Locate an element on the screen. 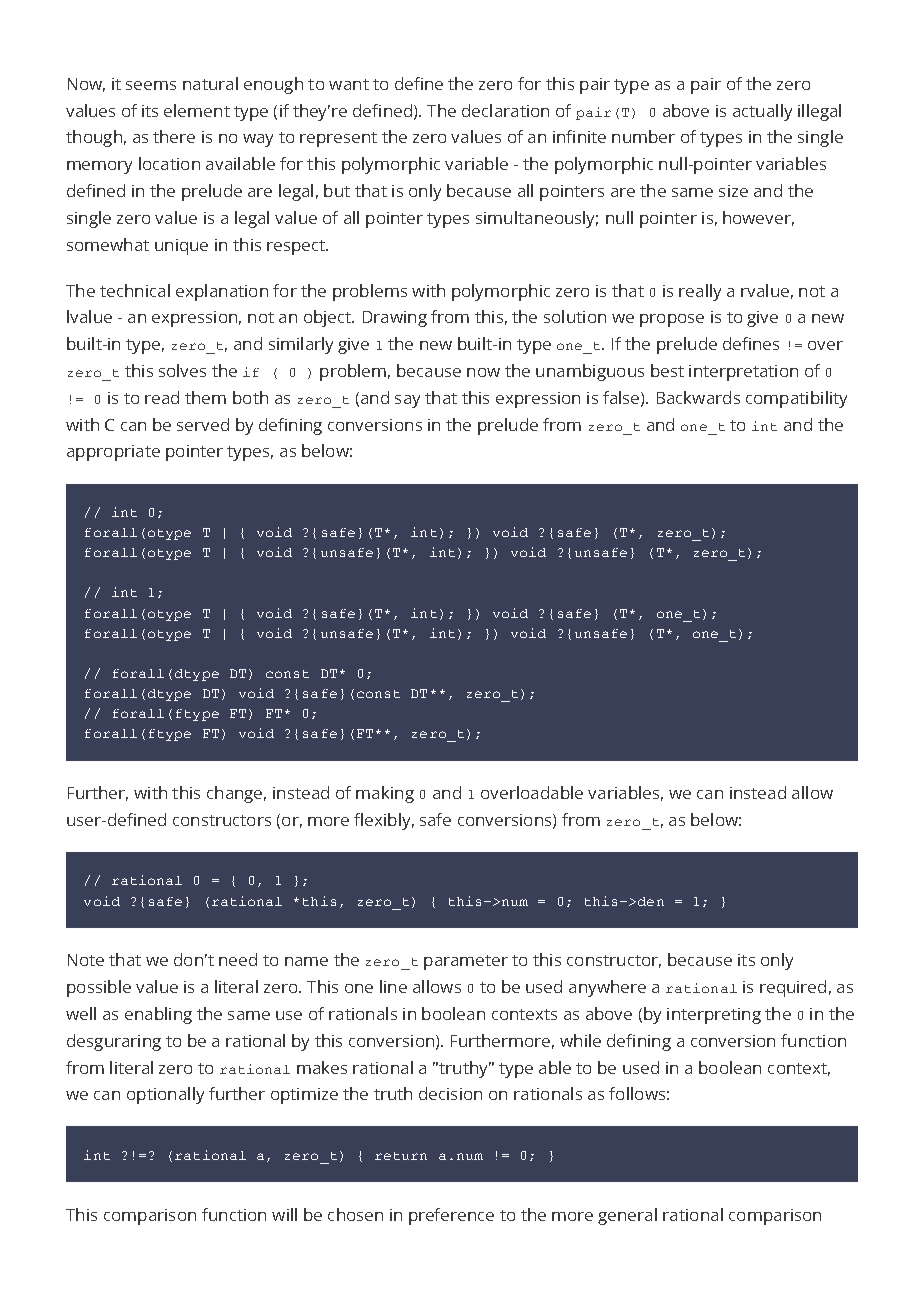  general is located at coordinates (627, 1216).
